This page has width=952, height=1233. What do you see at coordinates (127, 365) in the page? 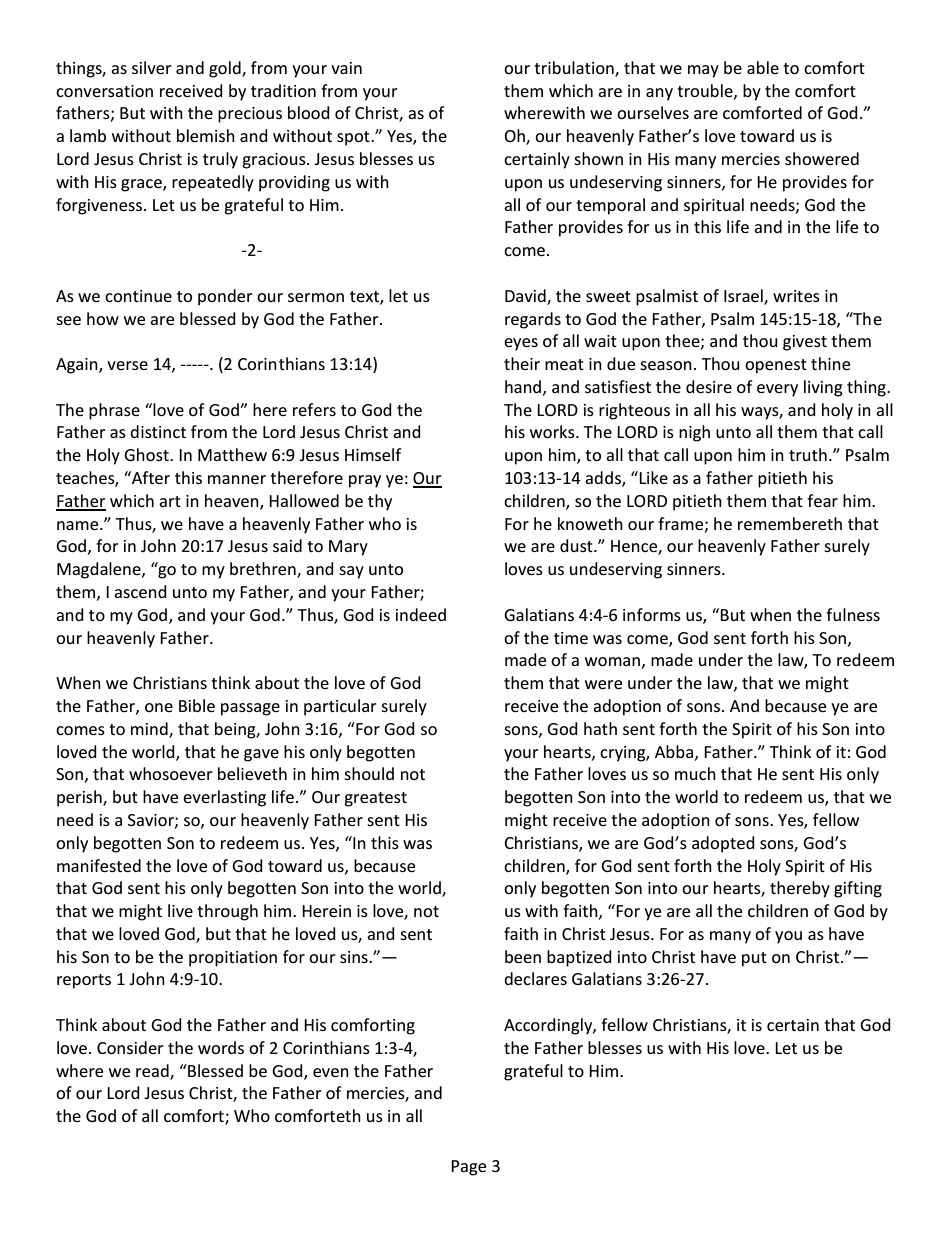
I see `verse` at bounding box center [127, 365].
